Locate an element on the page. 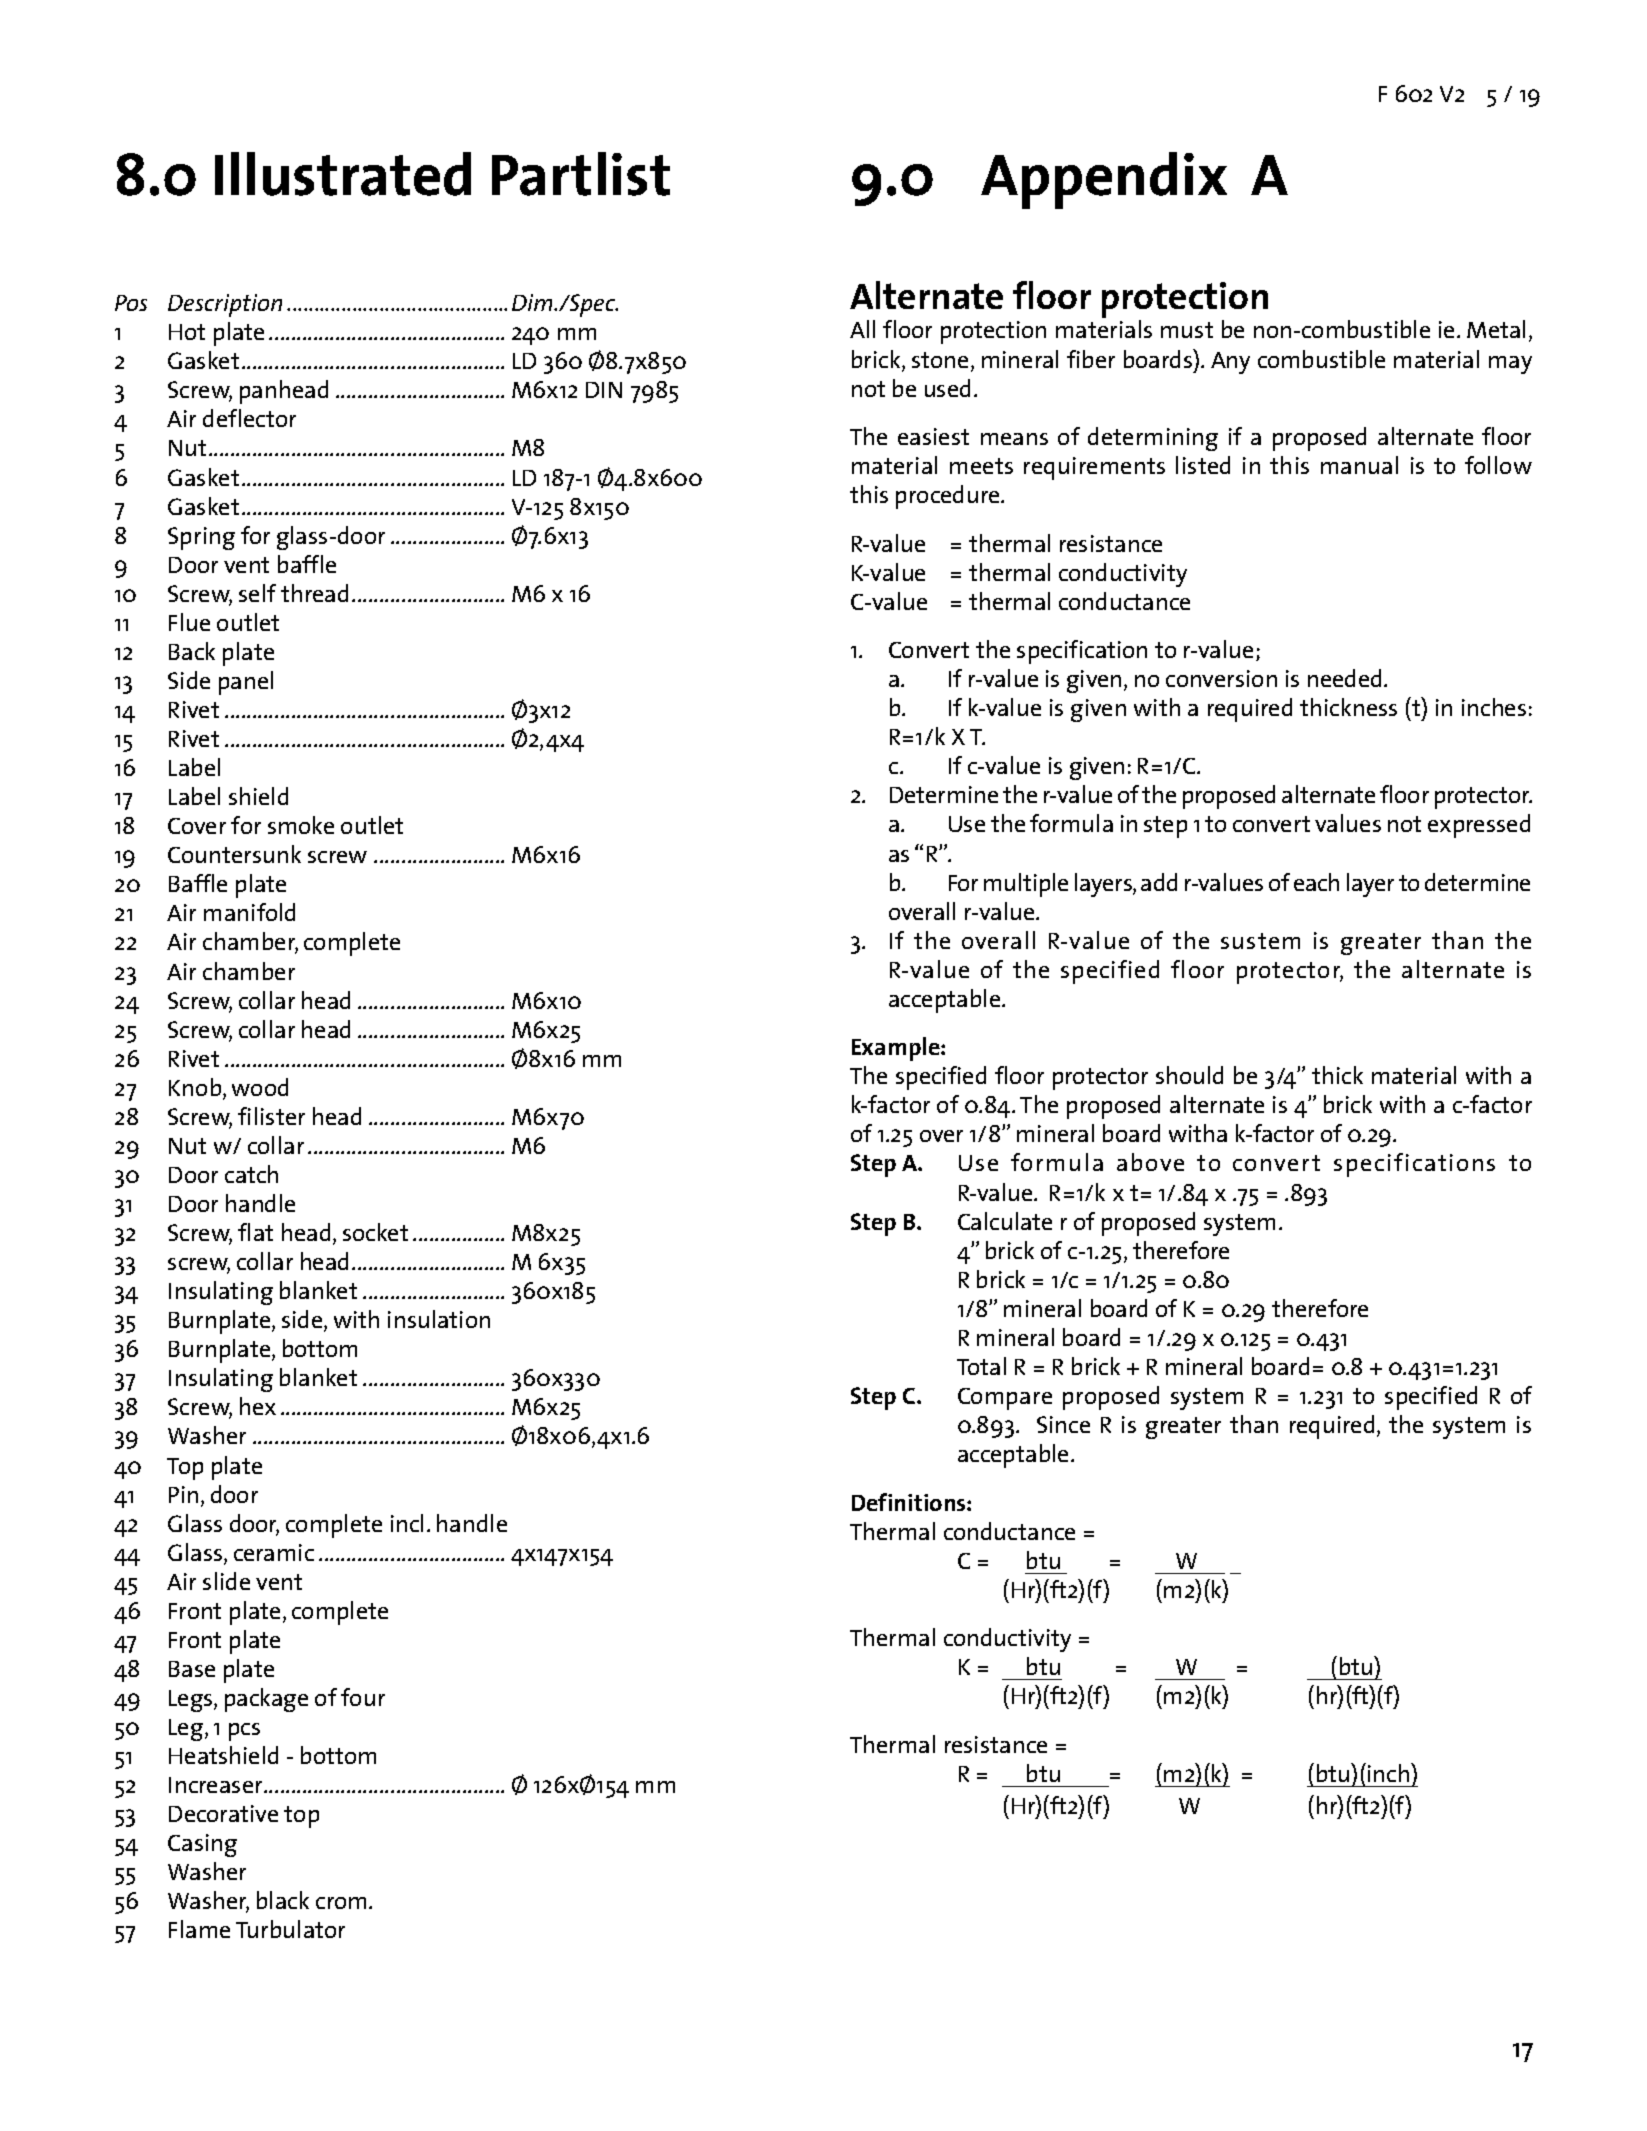  stone is located at coordinates (940, 360).
